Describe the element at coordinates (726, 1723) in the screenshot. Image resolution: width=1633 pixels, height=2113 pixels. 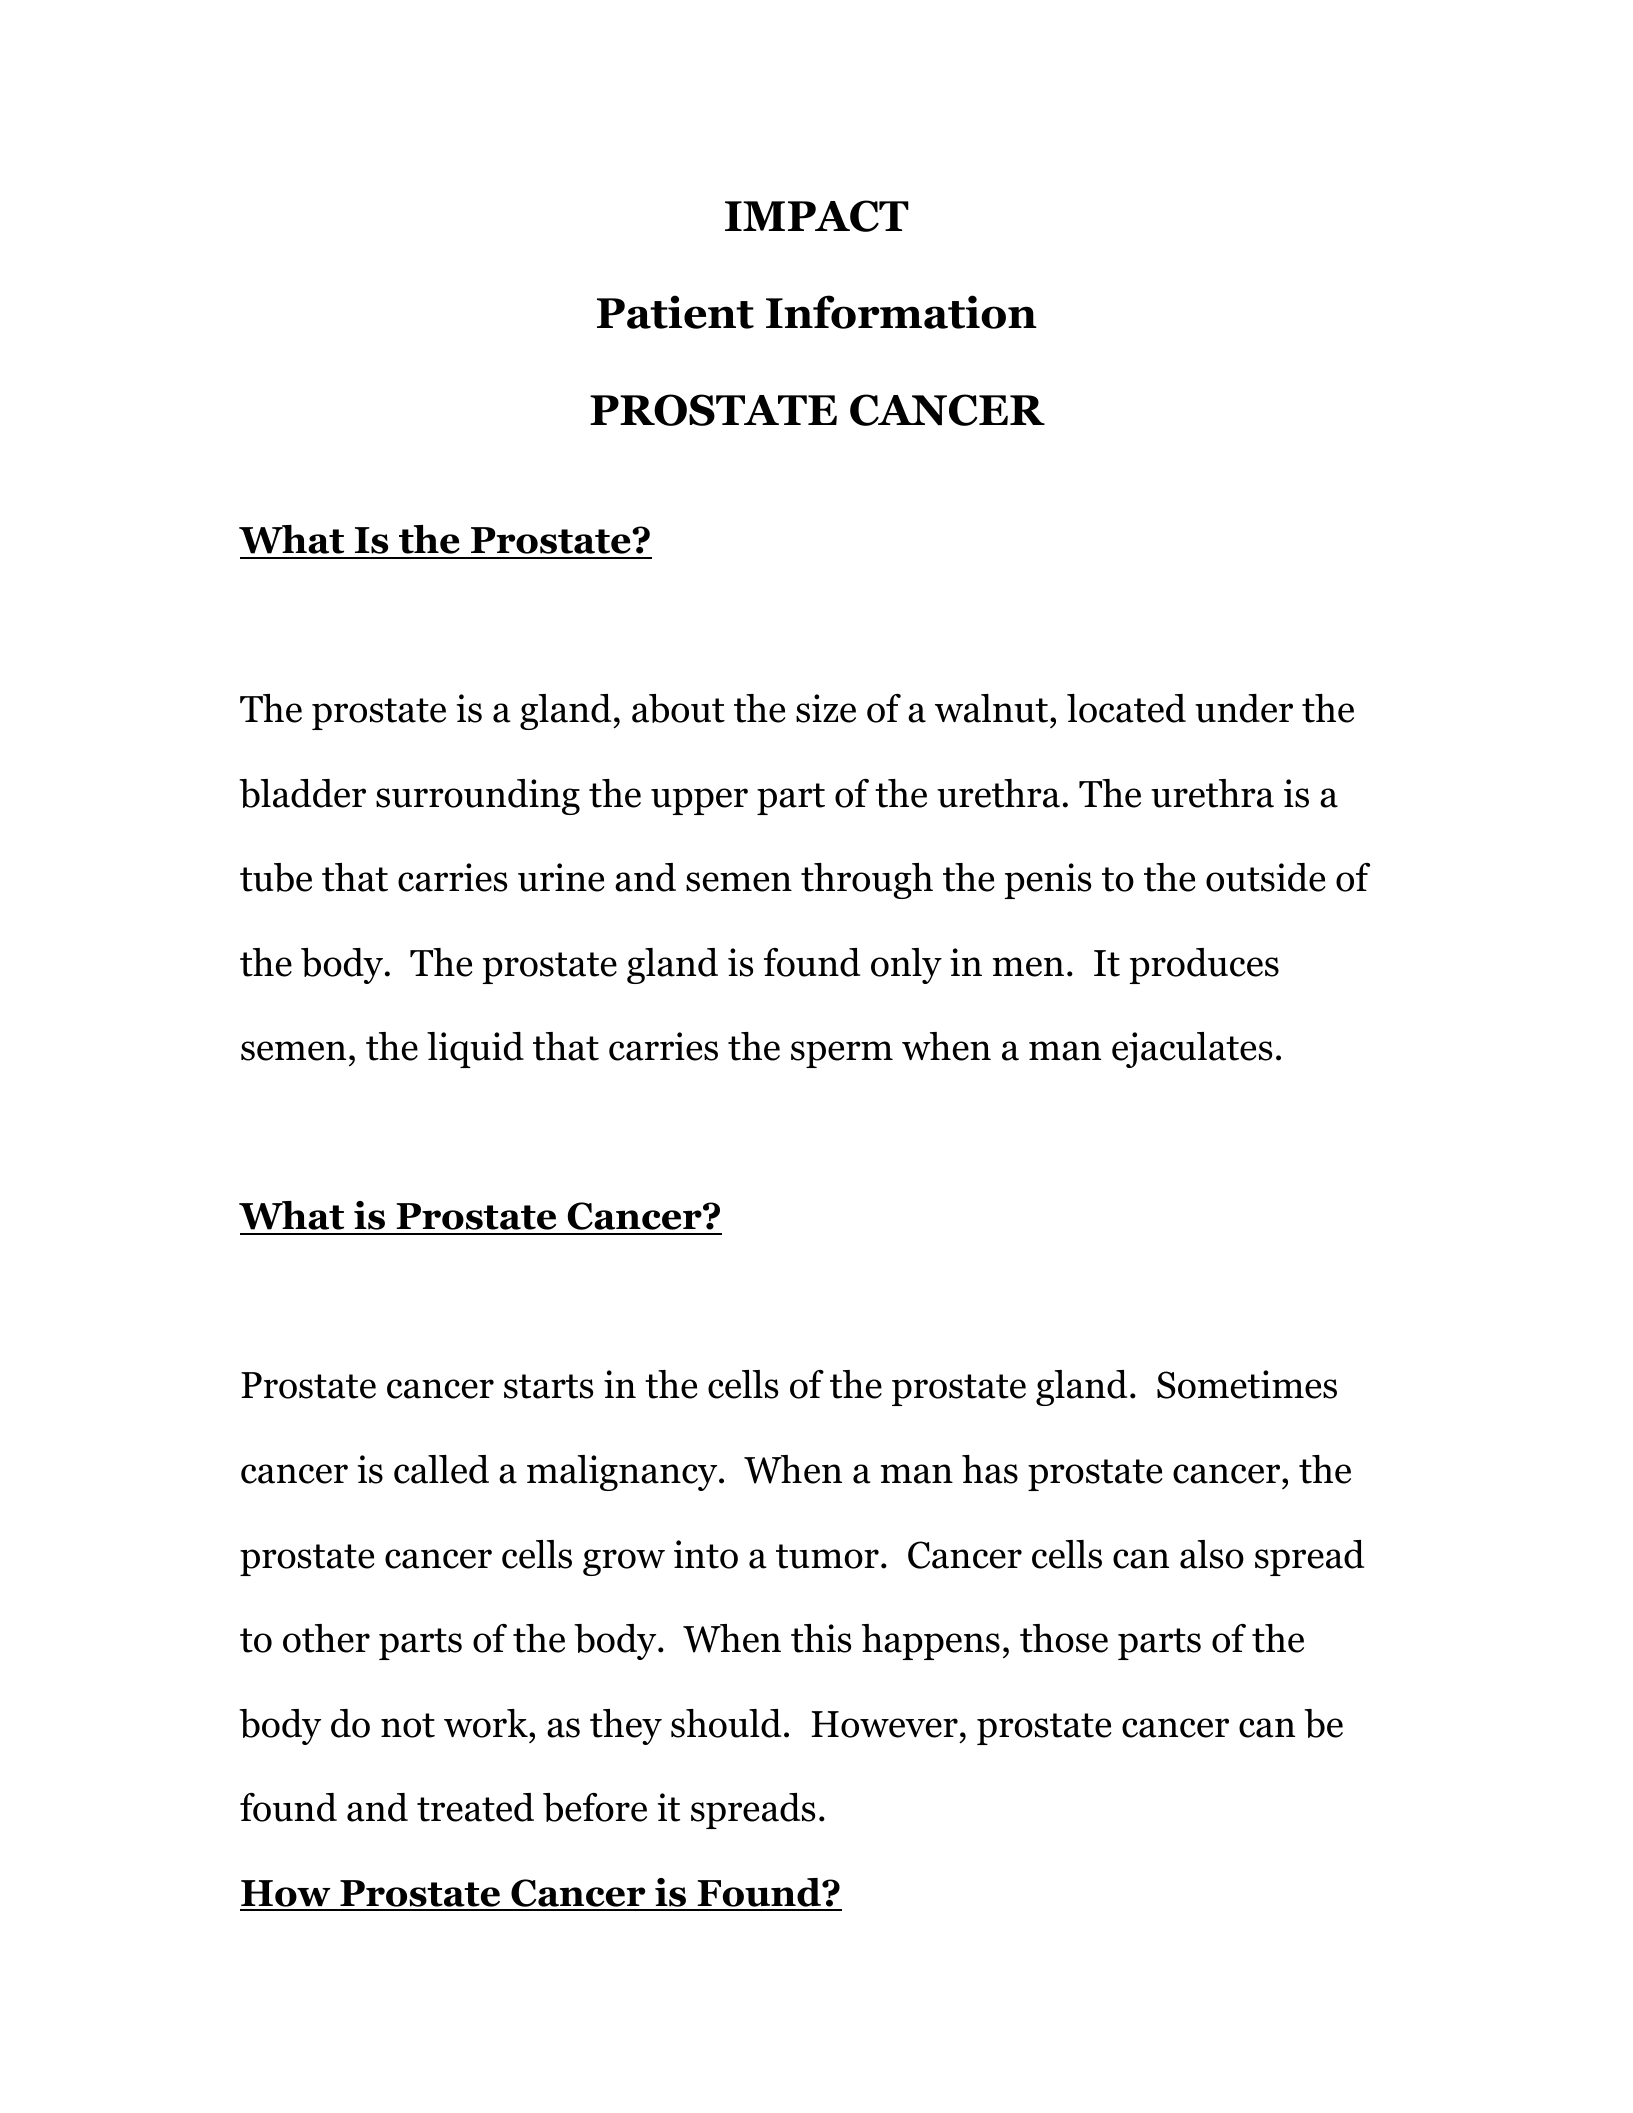
I see `should` at that location.
